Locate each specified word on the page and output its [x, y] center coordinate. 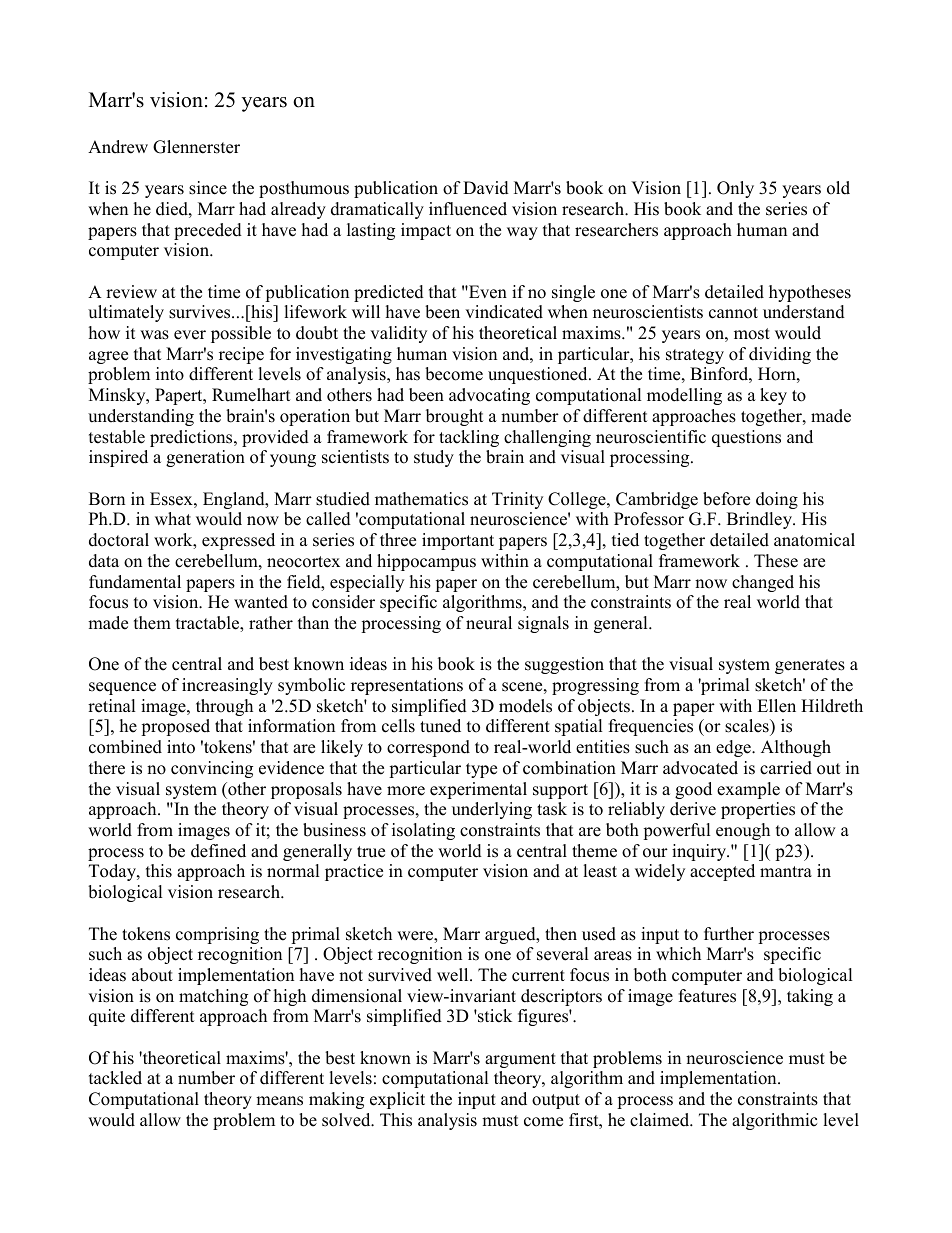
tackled [115, 1078]
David [486, 188]
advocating [489, 396]
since [208, 188]
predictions [192, 438]
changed [763, 583]
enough [743, 831]
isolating [423, 831]
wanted [261, 602]
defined [218, 851]
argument [520, 1060]
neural [489, 623]
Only [735, 189]
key [773, 396]
